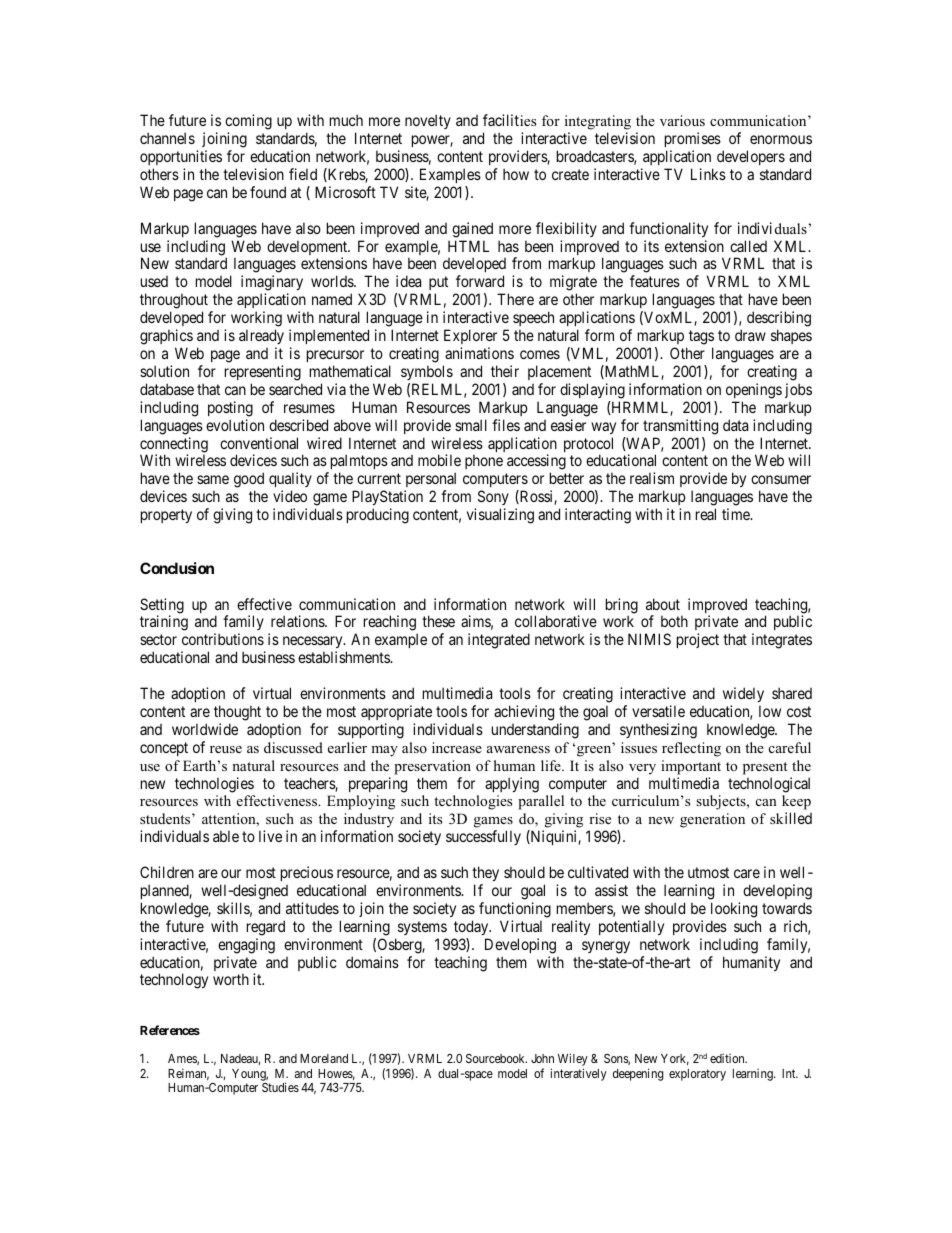 Image resolution: width=952 pixels, height=1233 pixels. What do you see at coordinates (280, 1087) in the screenshot?
I see `Studies` at bounding box center [280, 1087].
